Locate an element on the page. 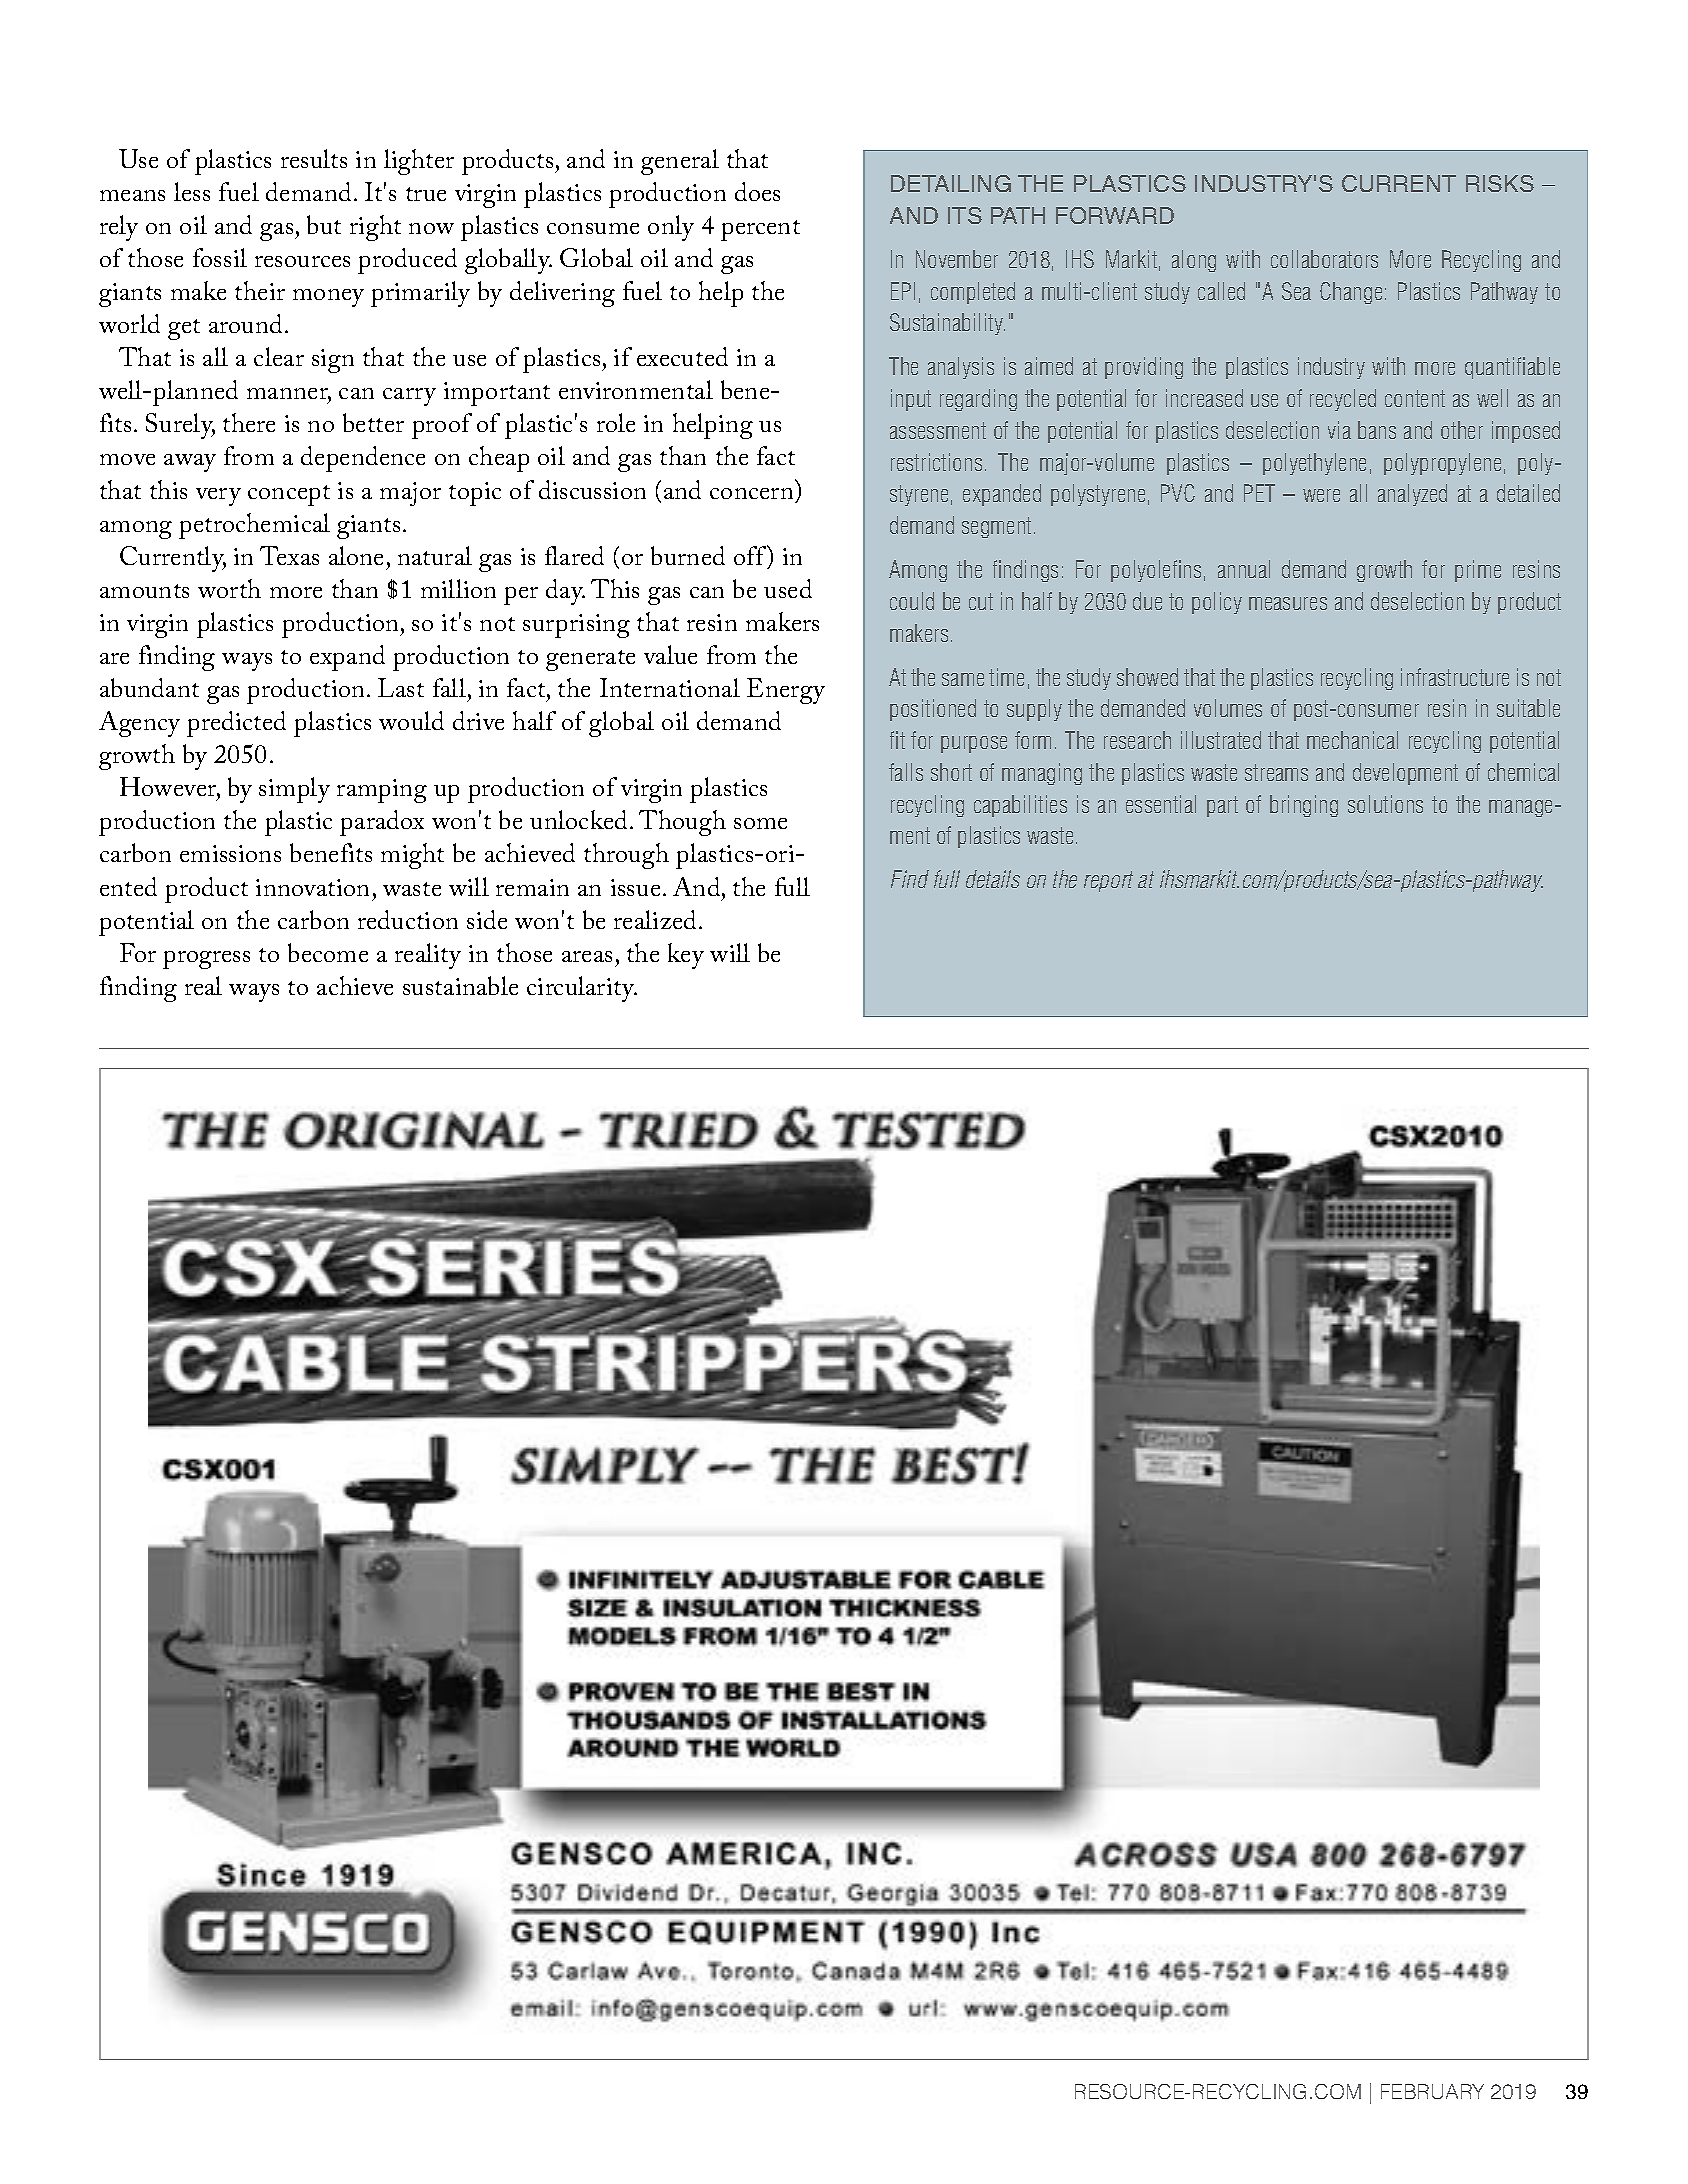 The height and width of the document is (2184, 1688). Energy is located at coordinates (786, 691).
